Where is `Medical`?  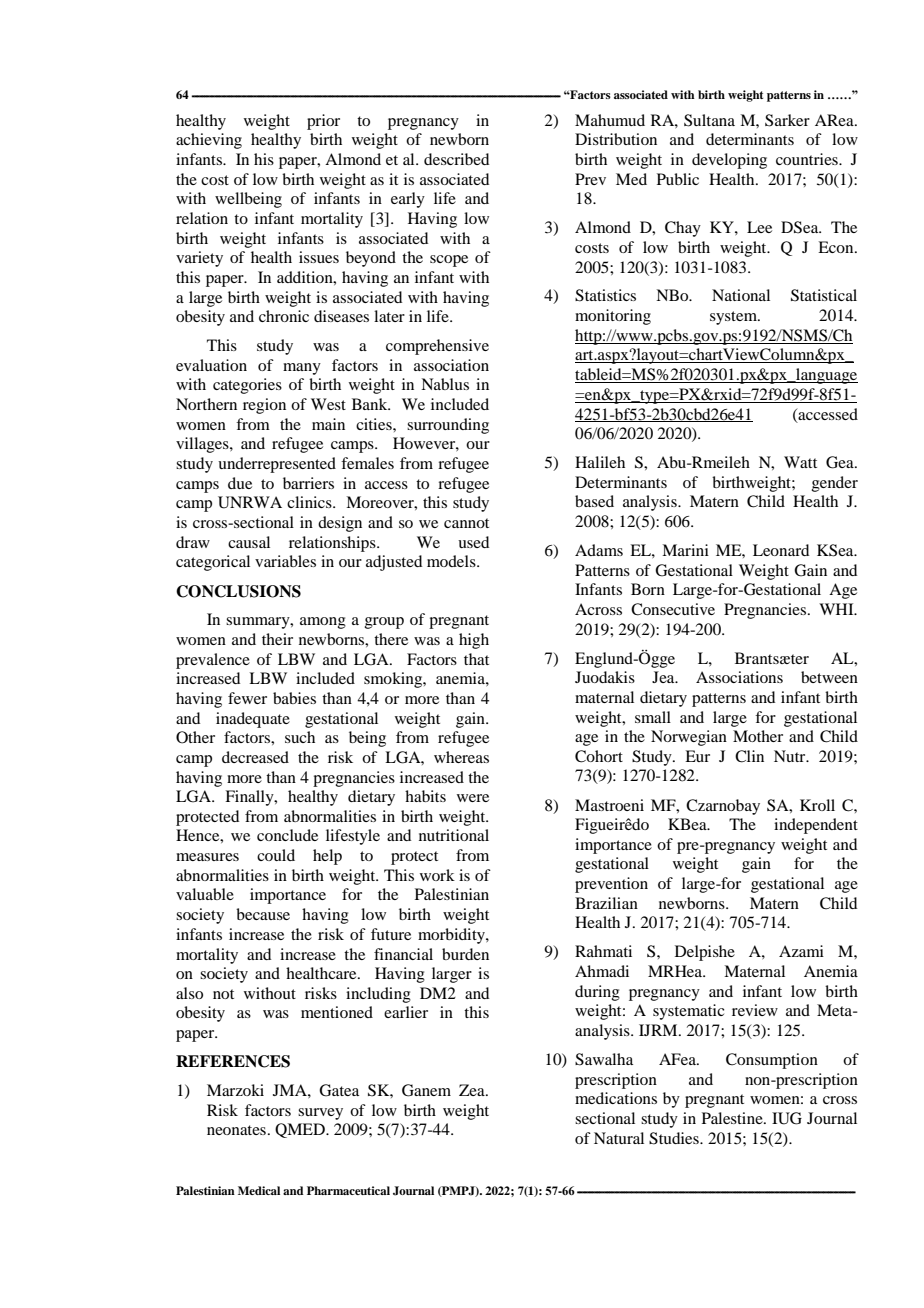
Medical is located at coordinates (259, 1190).
